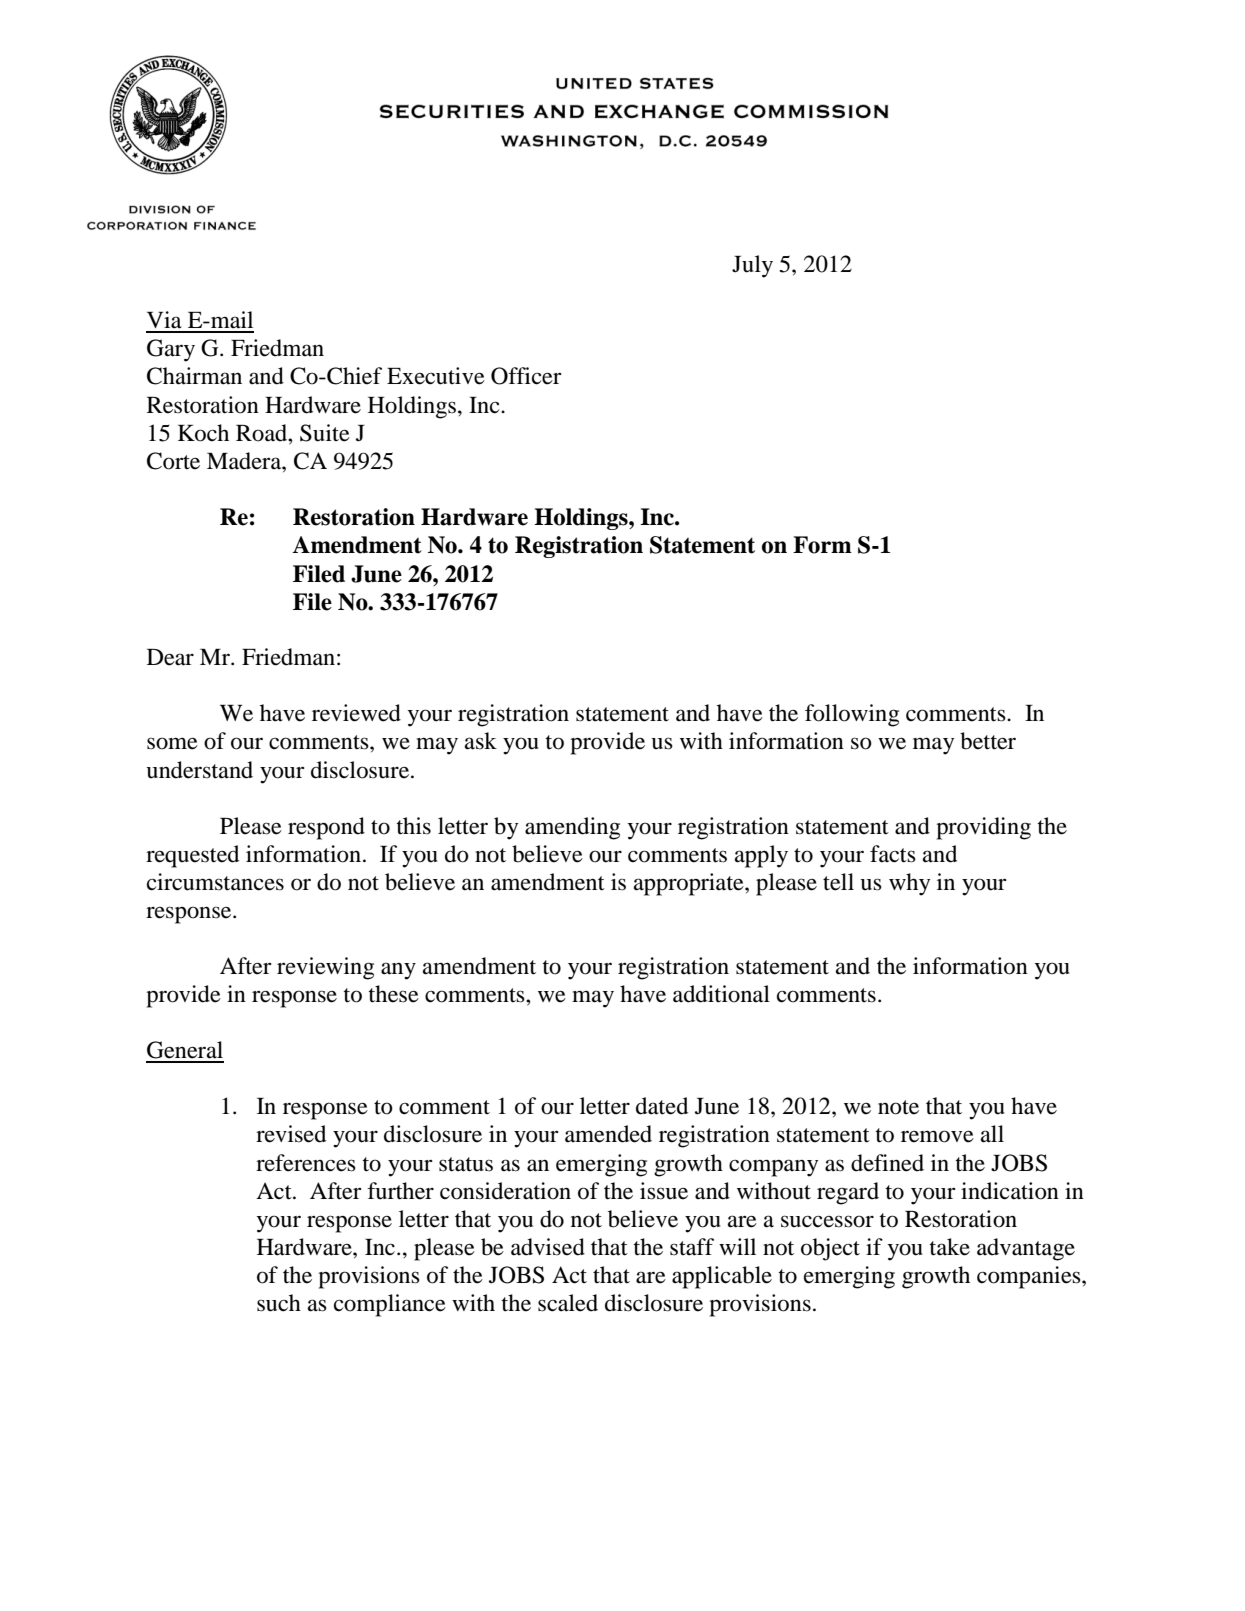 The image size is (1245, 1611). What do you see at coordinates (568, 1303) in the document?
I see `scaled` at bounding box center [568, 1303].
